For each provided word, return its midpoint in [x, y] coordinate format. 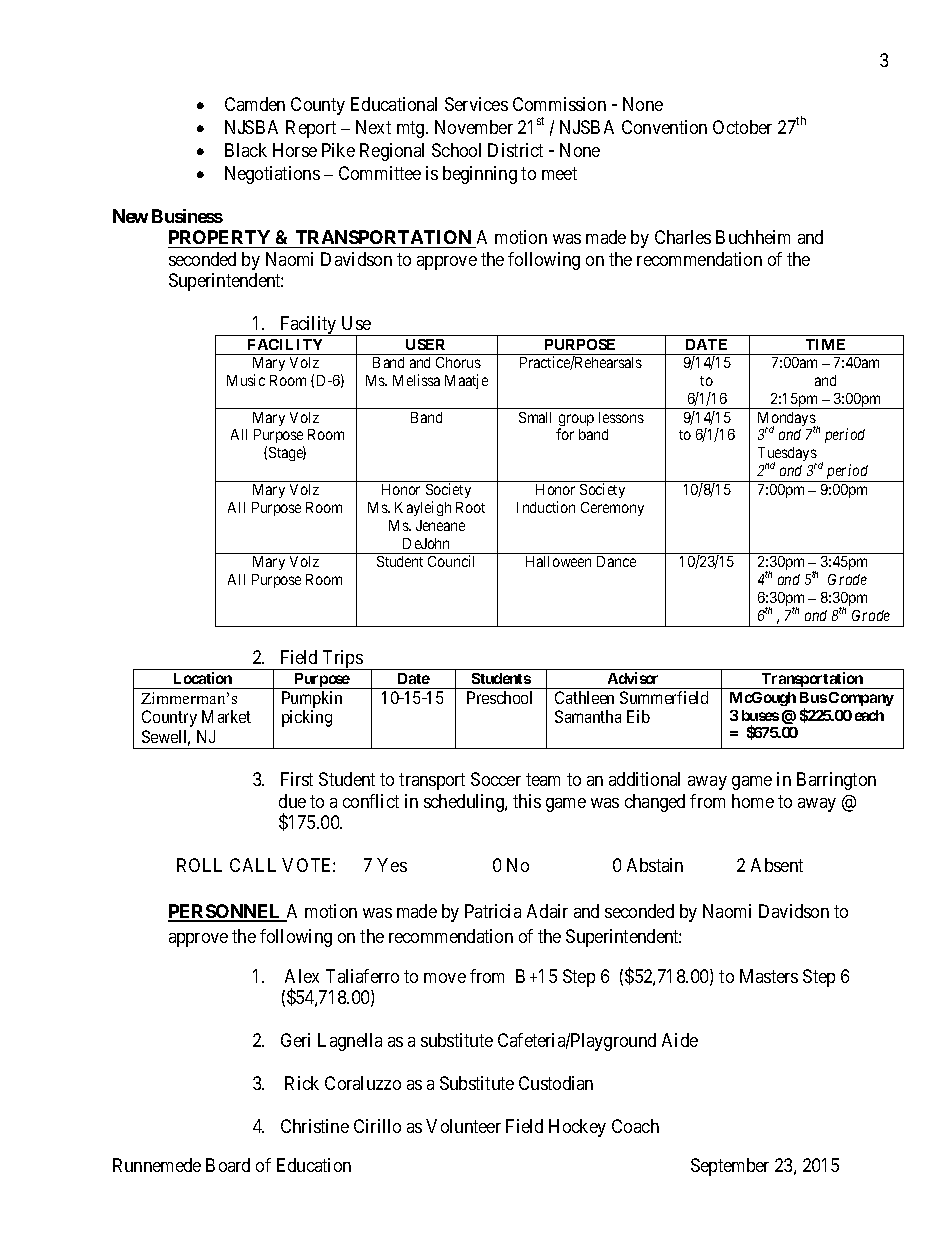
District [515, 150]
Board [228, 1165]
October [742, 127]
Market [226, 716]
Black [246, 150]
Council [451, 561]
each [869, 715]
